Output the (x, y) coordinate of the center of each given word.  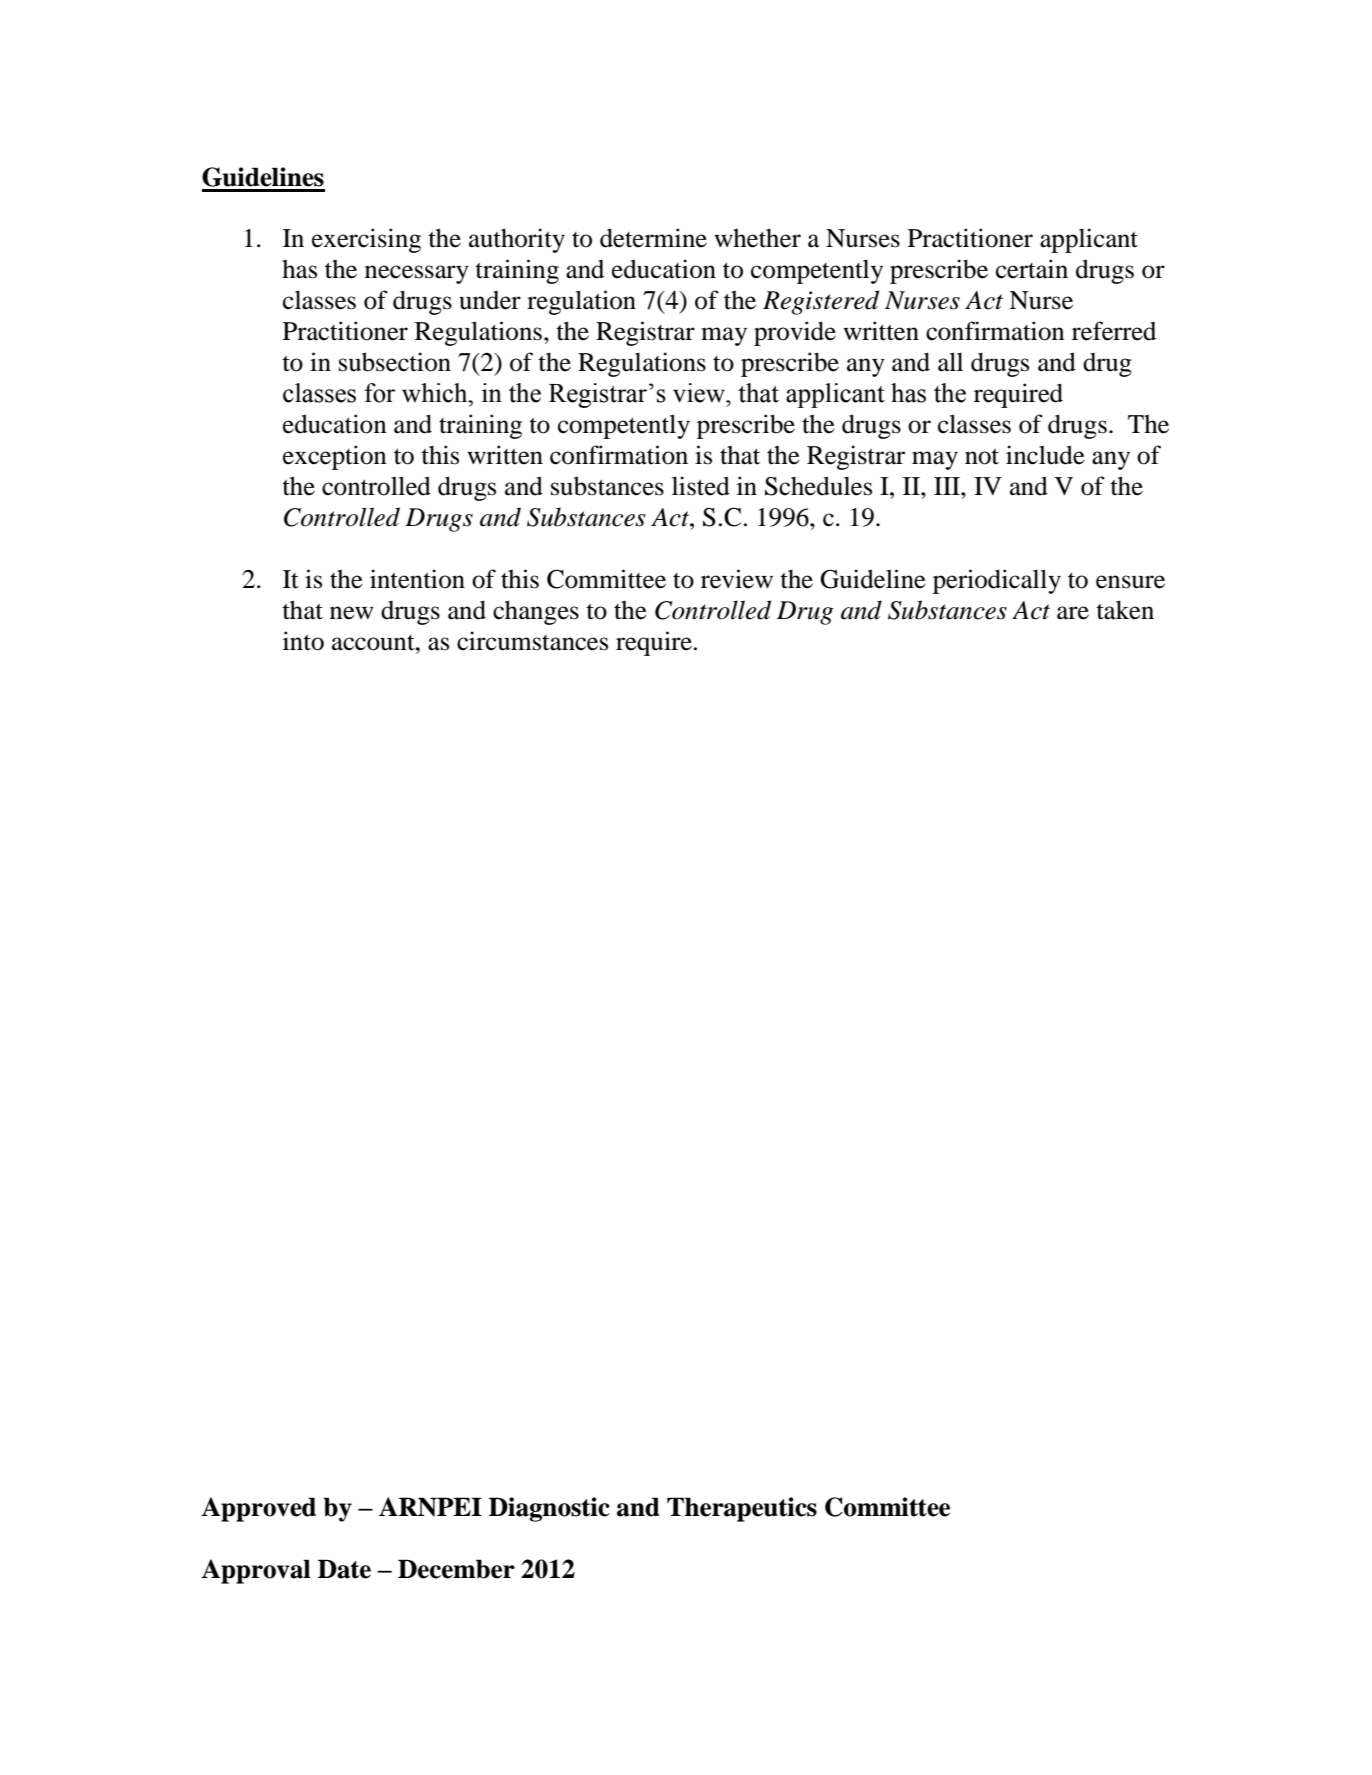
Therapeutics (742, 1509)
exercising (366, 240)
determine (653, 238)
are (1073, 613)
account (374, 643)
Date (344, 1569)
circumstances (532, 641)
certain (1032, 269)
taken (1125, 610)
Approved (258, 1509)
